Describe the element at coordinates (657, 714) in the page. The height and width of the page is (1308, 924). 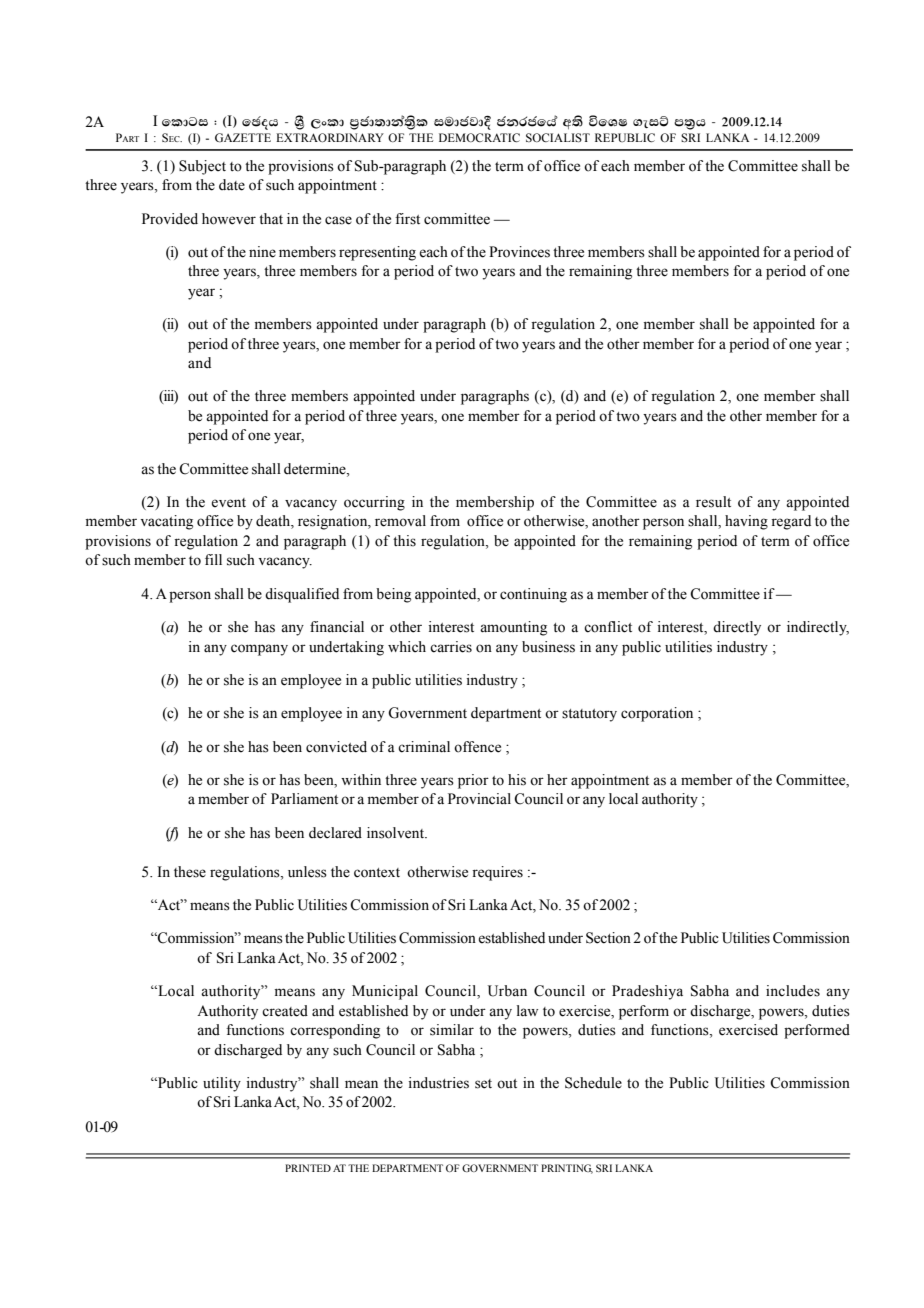
I see `corporation` at that location.
